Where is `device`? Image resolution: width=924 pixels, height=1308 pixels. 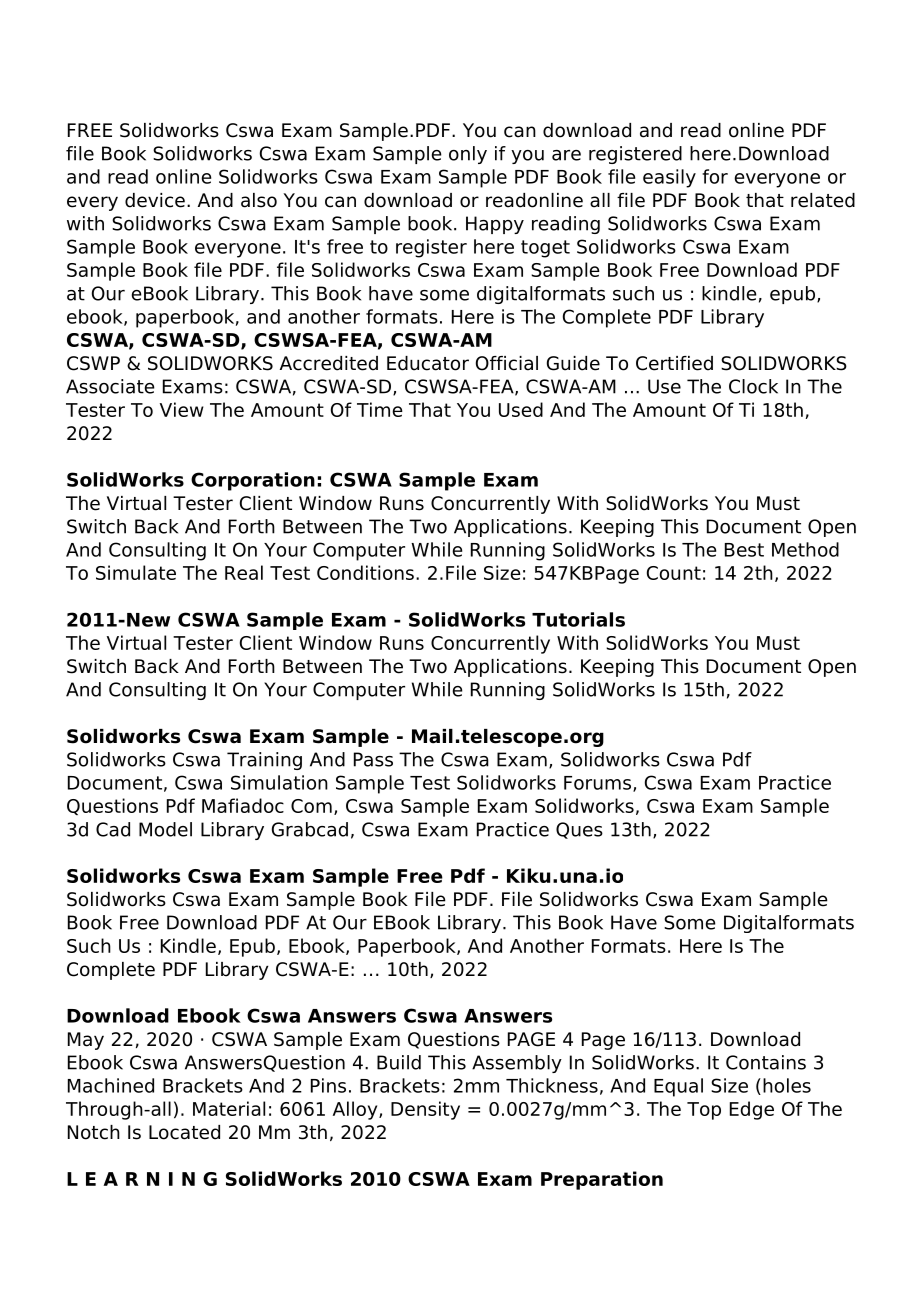
device is located at coordinates (155, 200).
